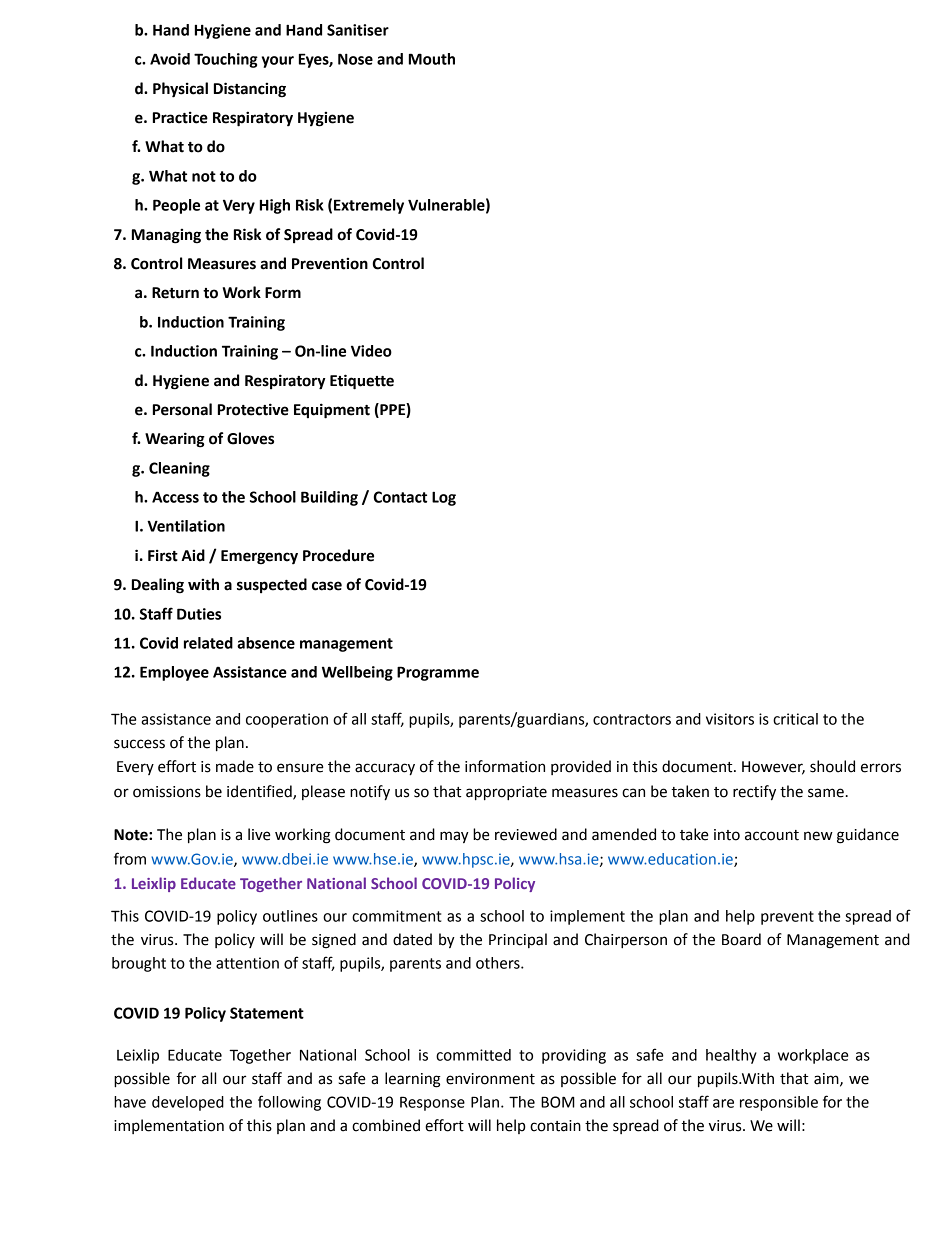 This screenshot has height=1233, width=952. Describe the element at coordinates (526, 834) in the screenshot. I see `reviewed` at that location.
